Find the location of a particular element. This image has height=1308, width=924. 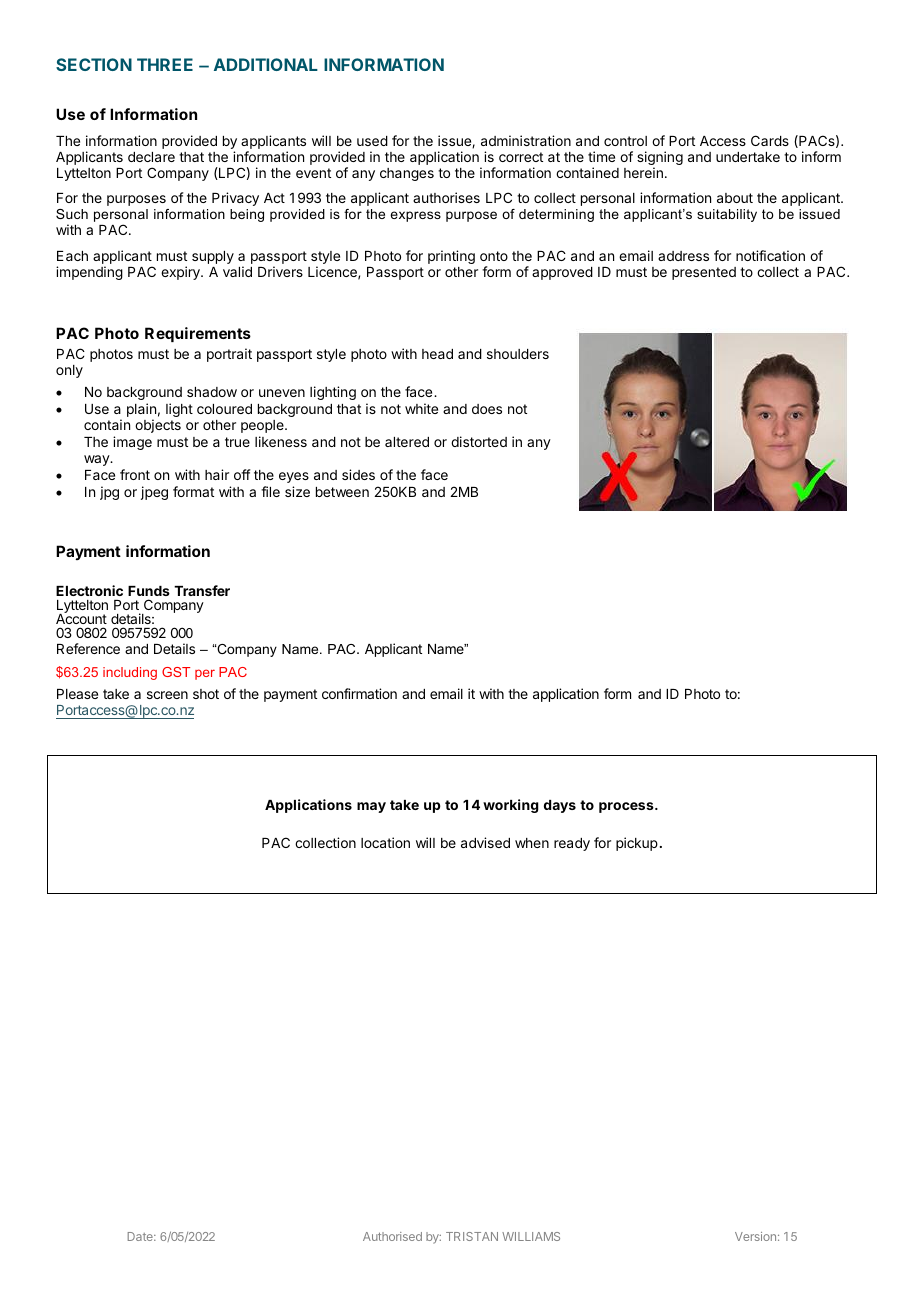

signing is located at coordinates (660, 159).
